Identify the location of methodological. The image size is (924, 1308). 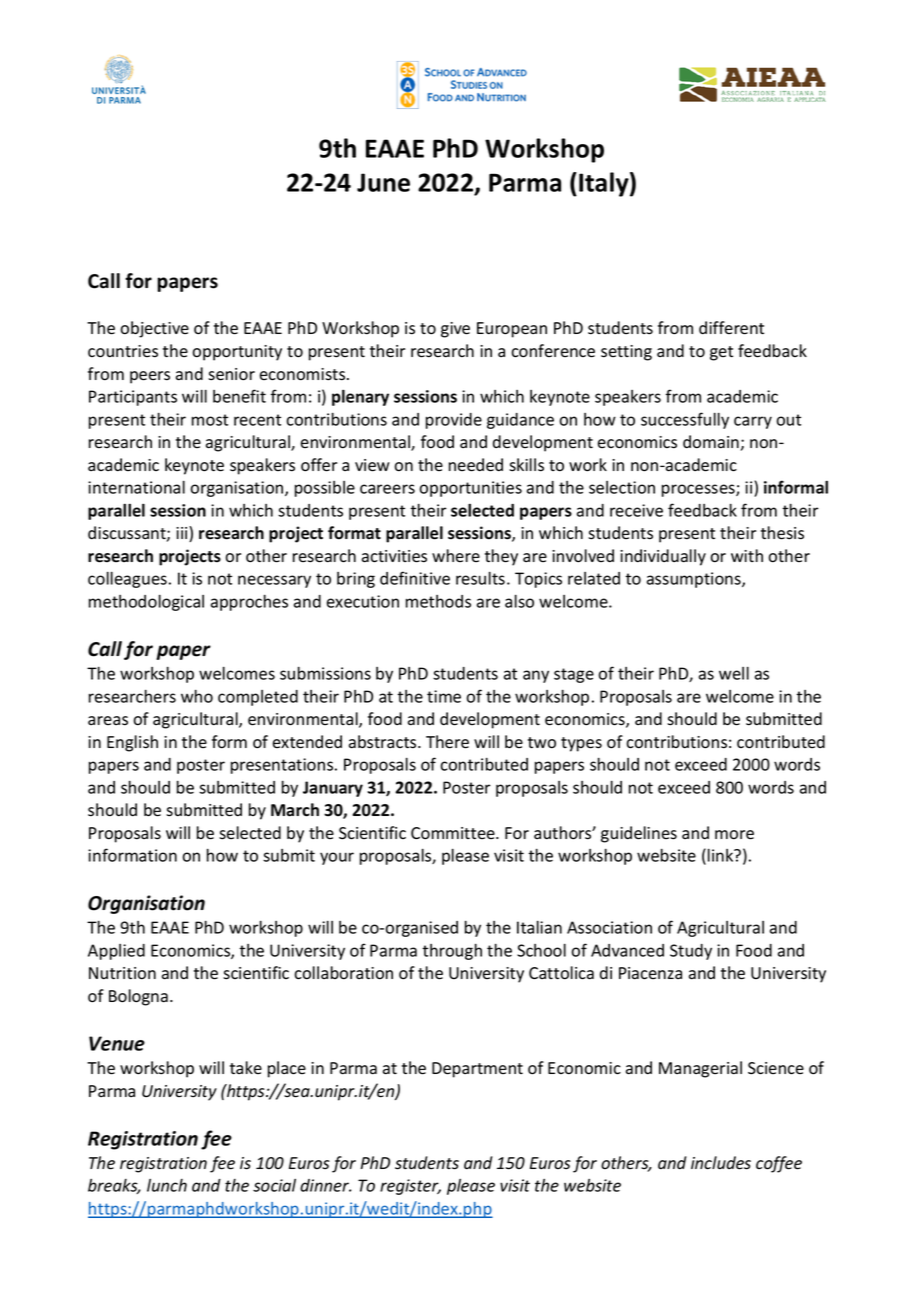
(146, 603).
